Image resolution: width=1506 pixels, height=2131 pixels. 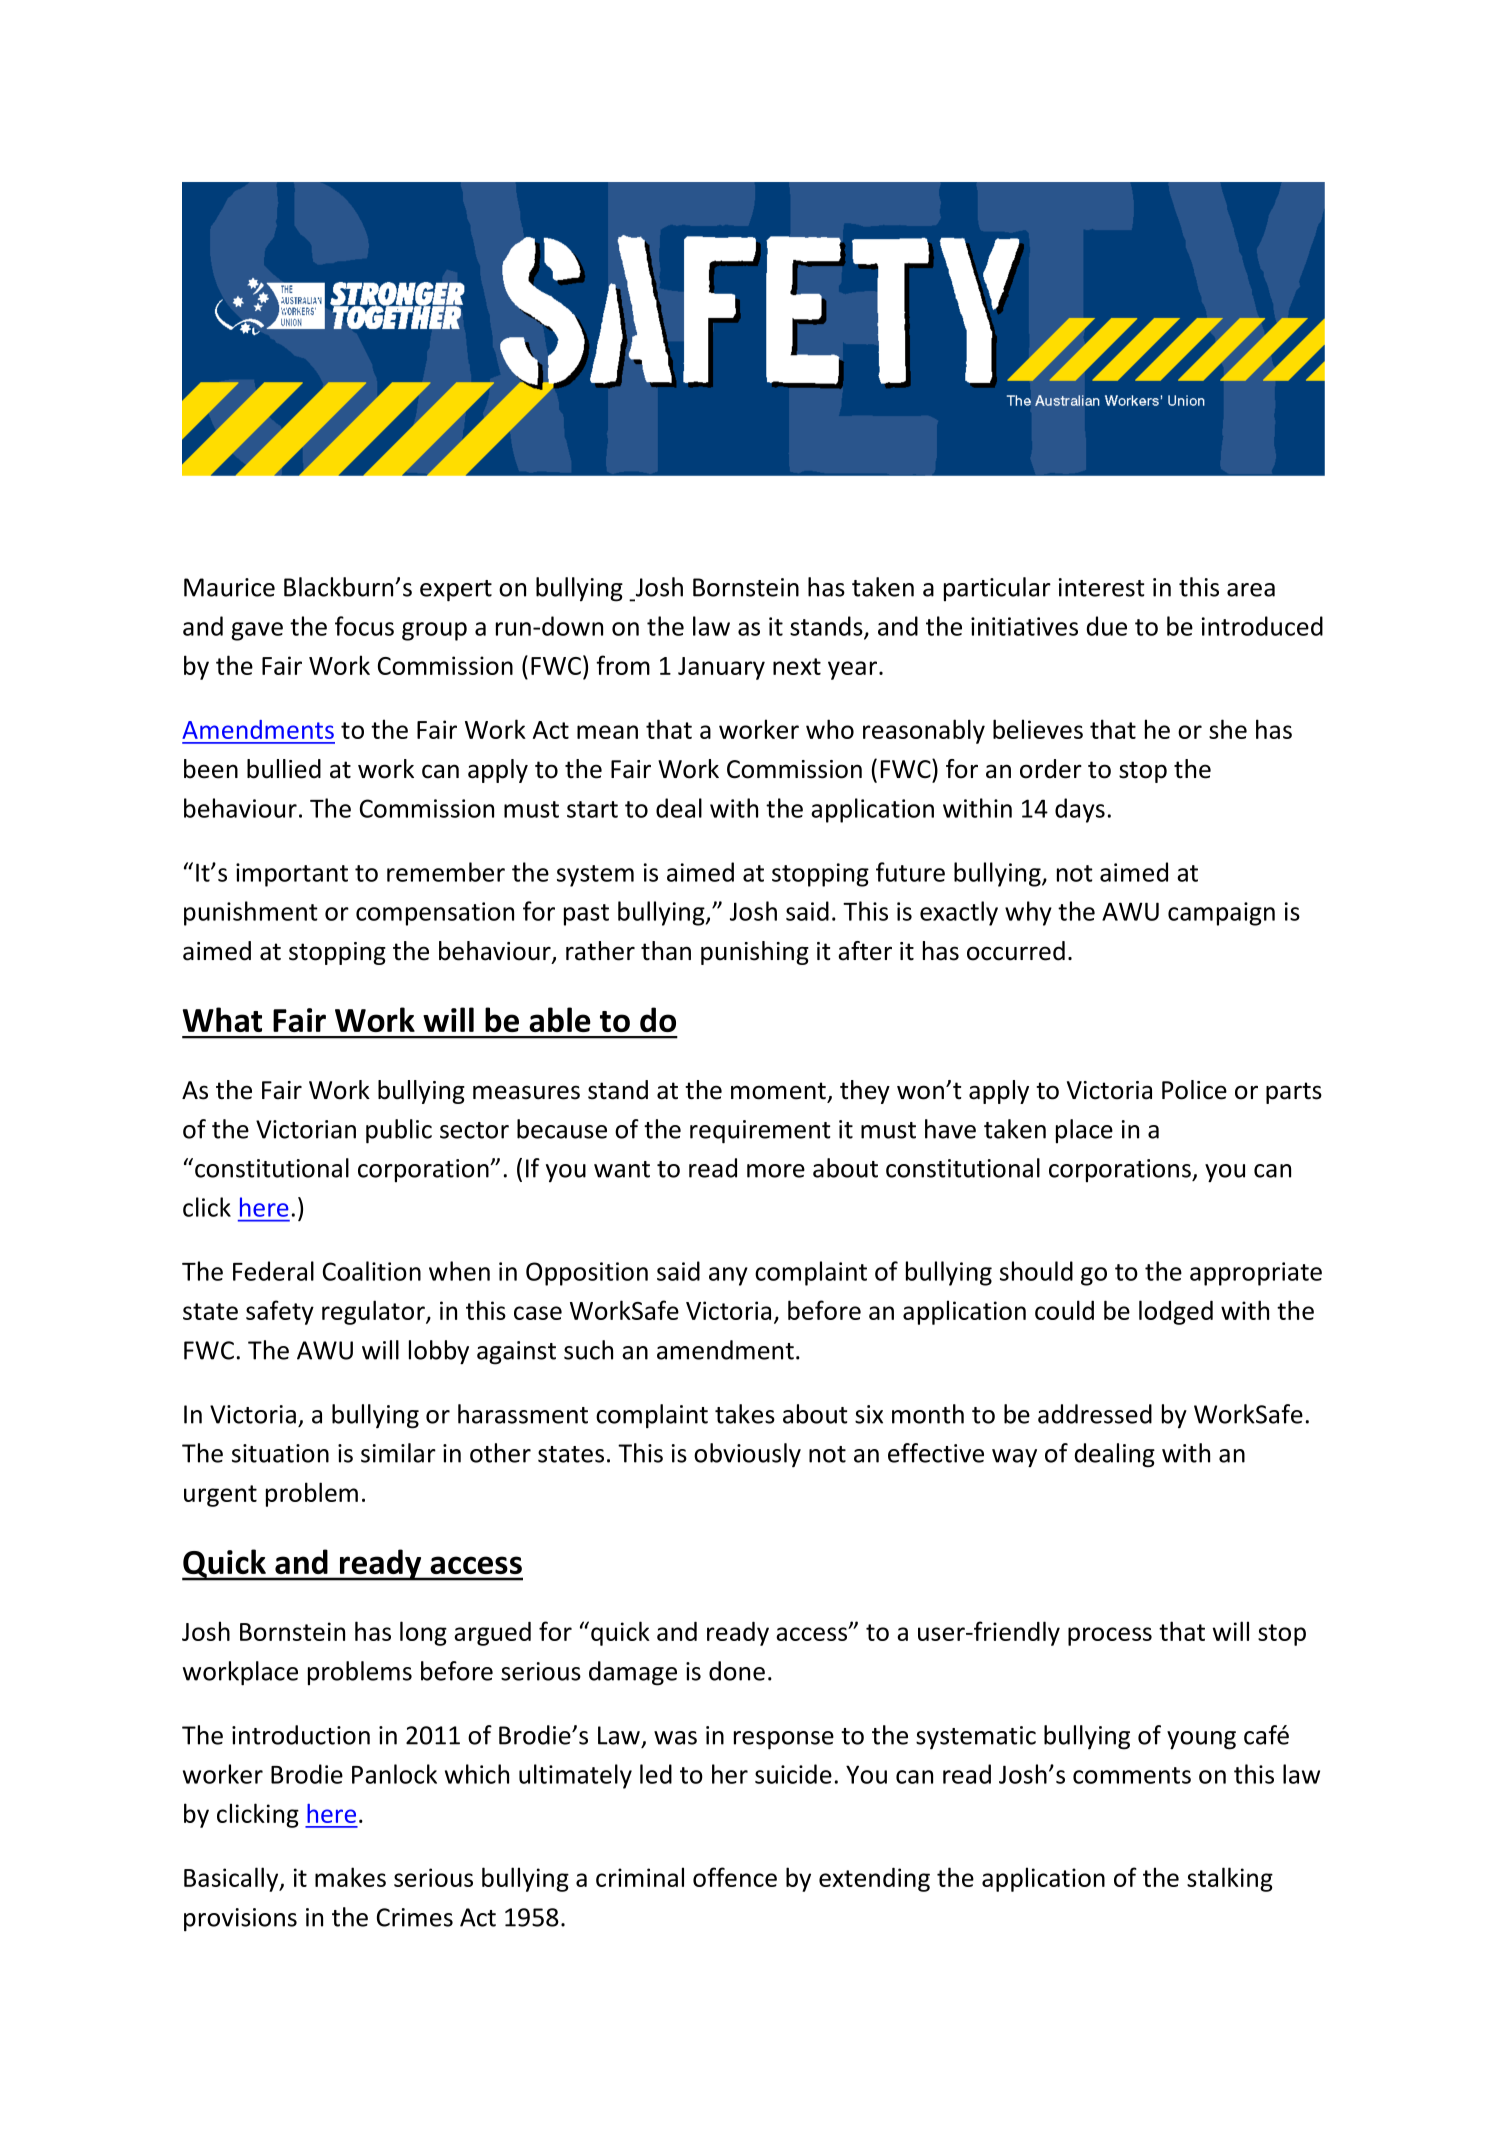 What do you see at coordinates (1107, 626) in the screenshot?
I see `due` at bounding box center [1107, 626].
